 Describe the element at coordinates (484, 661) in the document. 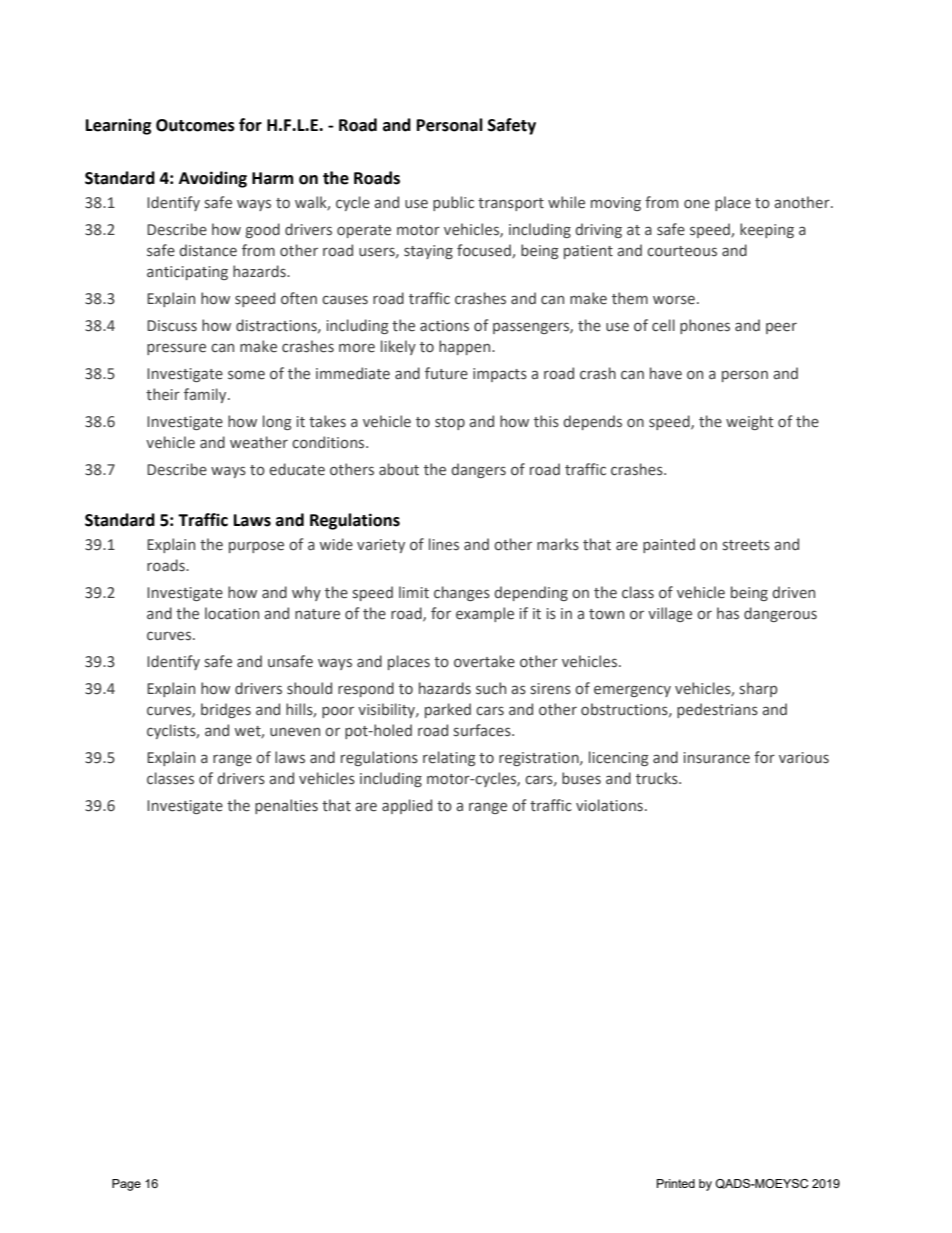

I see `overtake` at that location.
